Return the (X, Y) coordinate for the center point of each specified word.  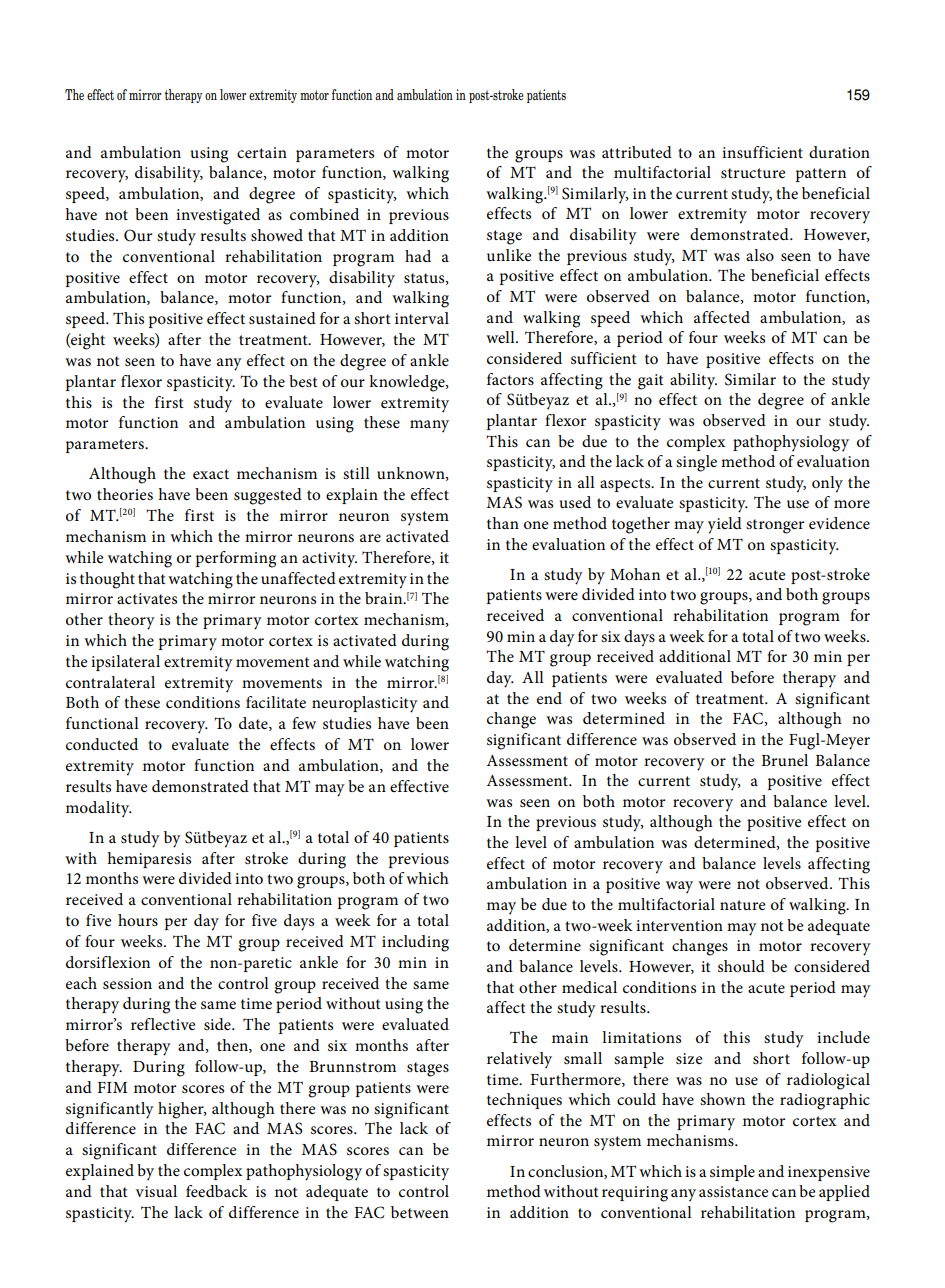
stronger (775, 526)
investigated (218, 216)
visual (156, 1191)
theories (125, 494)
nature (742, 905)
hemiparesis (149, 860)
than (503, 523)
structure (753, 173)
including (415, 943)
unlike (509, 255)
